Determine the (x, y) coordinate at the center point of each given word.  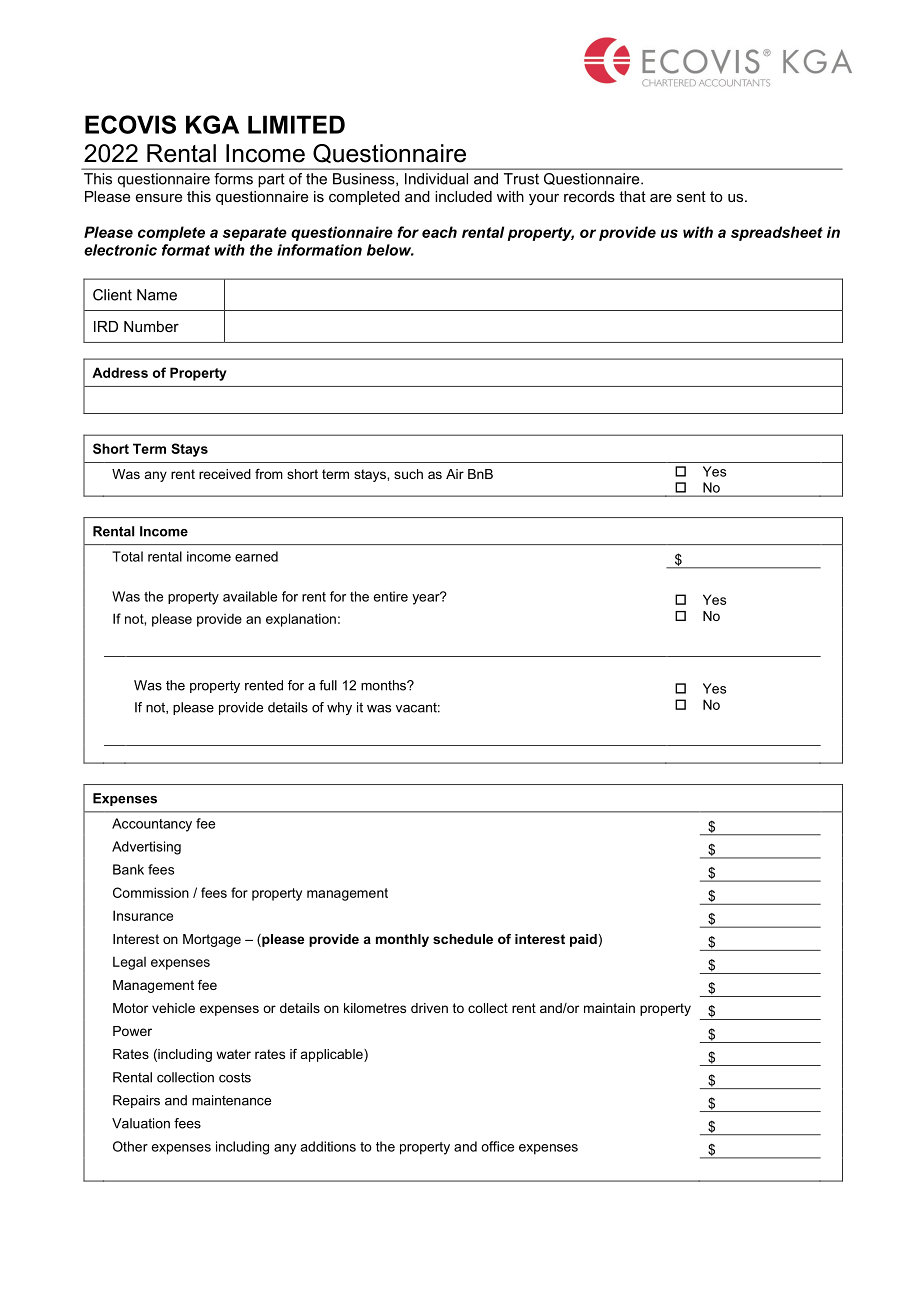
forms (234, 179)
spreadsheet (777, 233)
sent (691, 196)
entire (391, 596)
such (408, 474)
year (427, 598)
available (250, 596)
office (497, 1146)
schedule (463, 939)
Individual (436, 179)
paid (583, 940)
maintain (609, 1008)
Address (120, 372)
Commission (151, 892)
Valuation (141, 1123)
